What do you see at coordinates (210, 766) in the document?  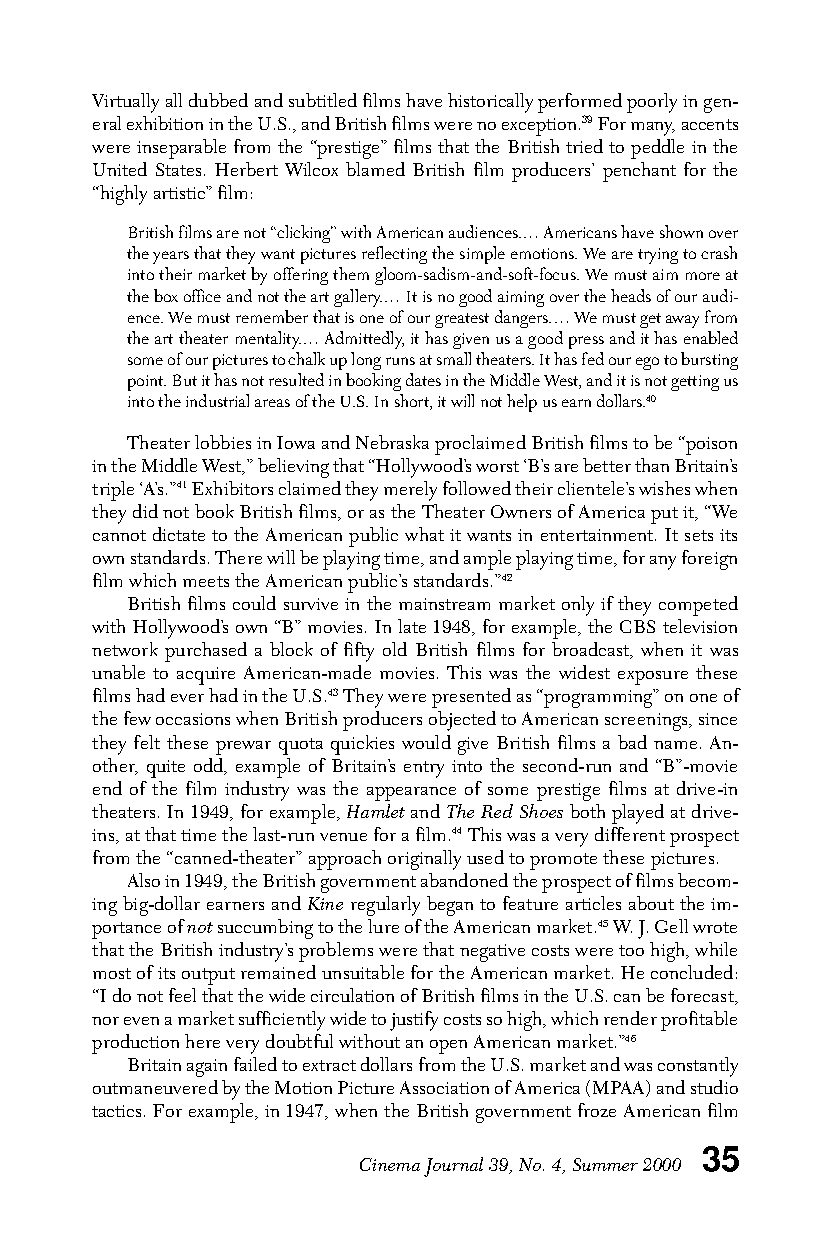 I see `odd` at bounding box center [210, 766].
